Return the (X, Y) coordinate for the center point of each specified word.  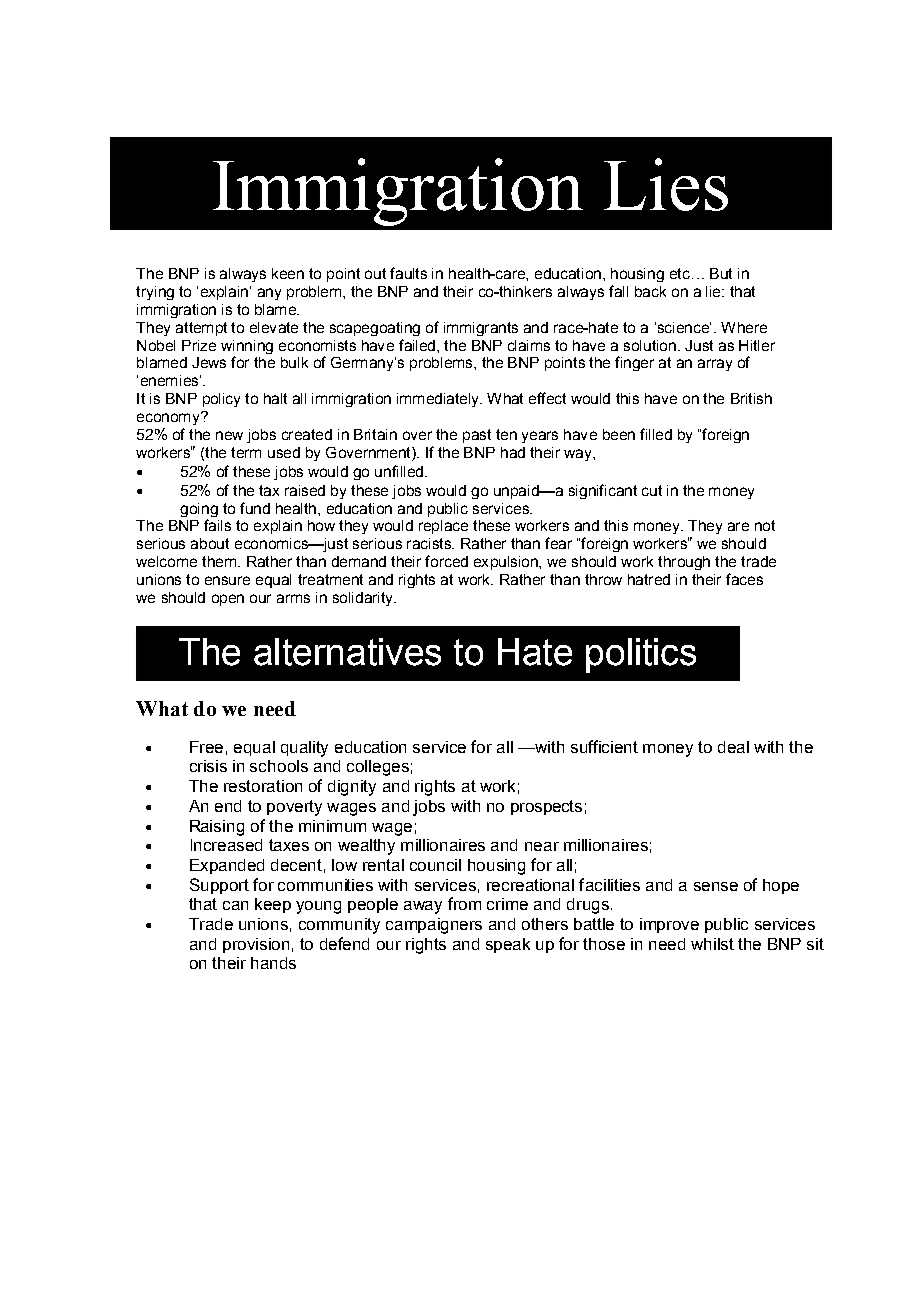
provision (256, 945)
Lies (666, 184)
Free (206, 747)
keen (288, 273)
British (751, 398)
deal (733, 747)
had (513, 452)
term (246, 452)
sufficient (604, 746)
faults (408, 273)
